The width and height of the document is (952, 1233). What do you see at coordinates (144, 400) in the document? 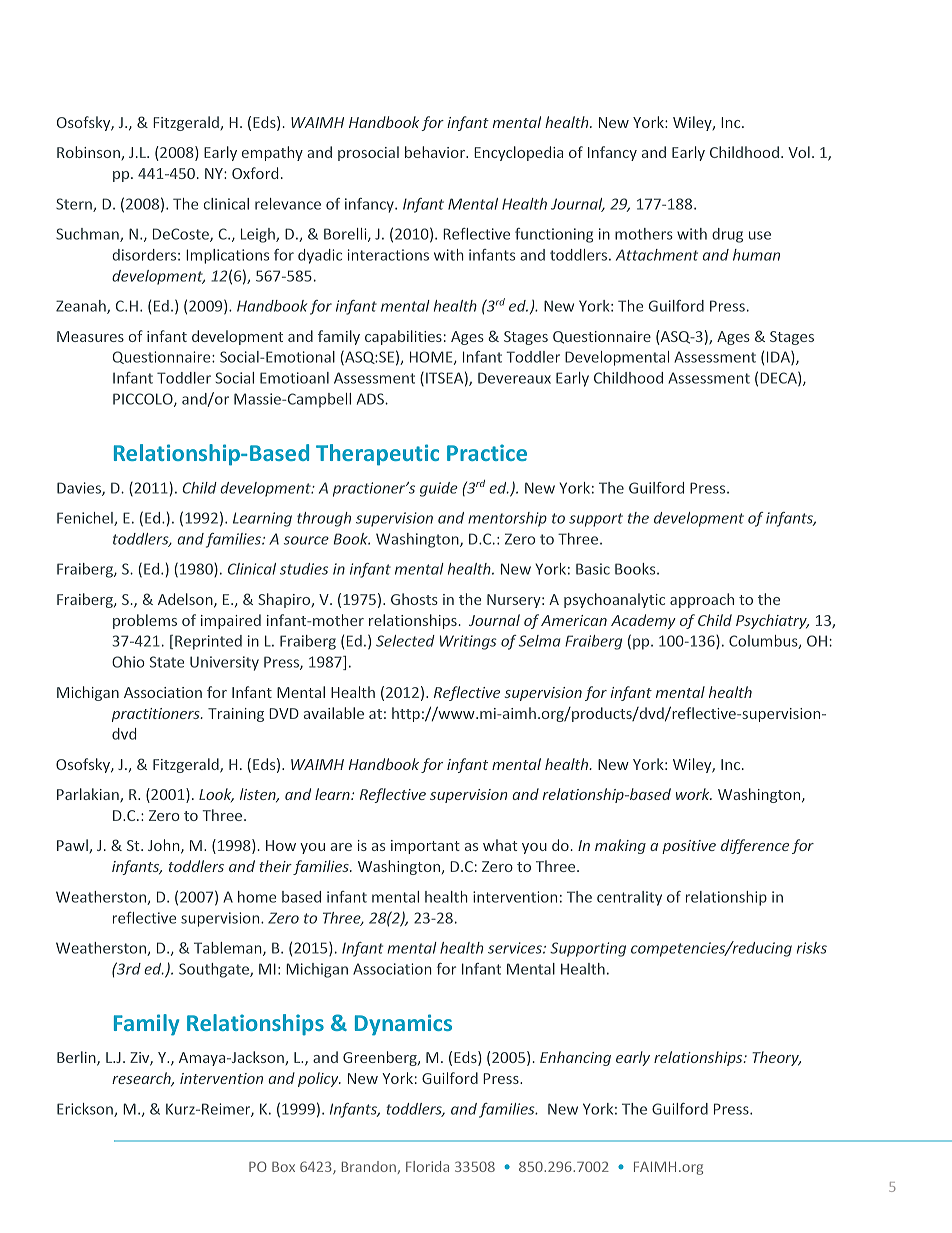
I see `PICCOLO` at bounding box center [144, 400].
